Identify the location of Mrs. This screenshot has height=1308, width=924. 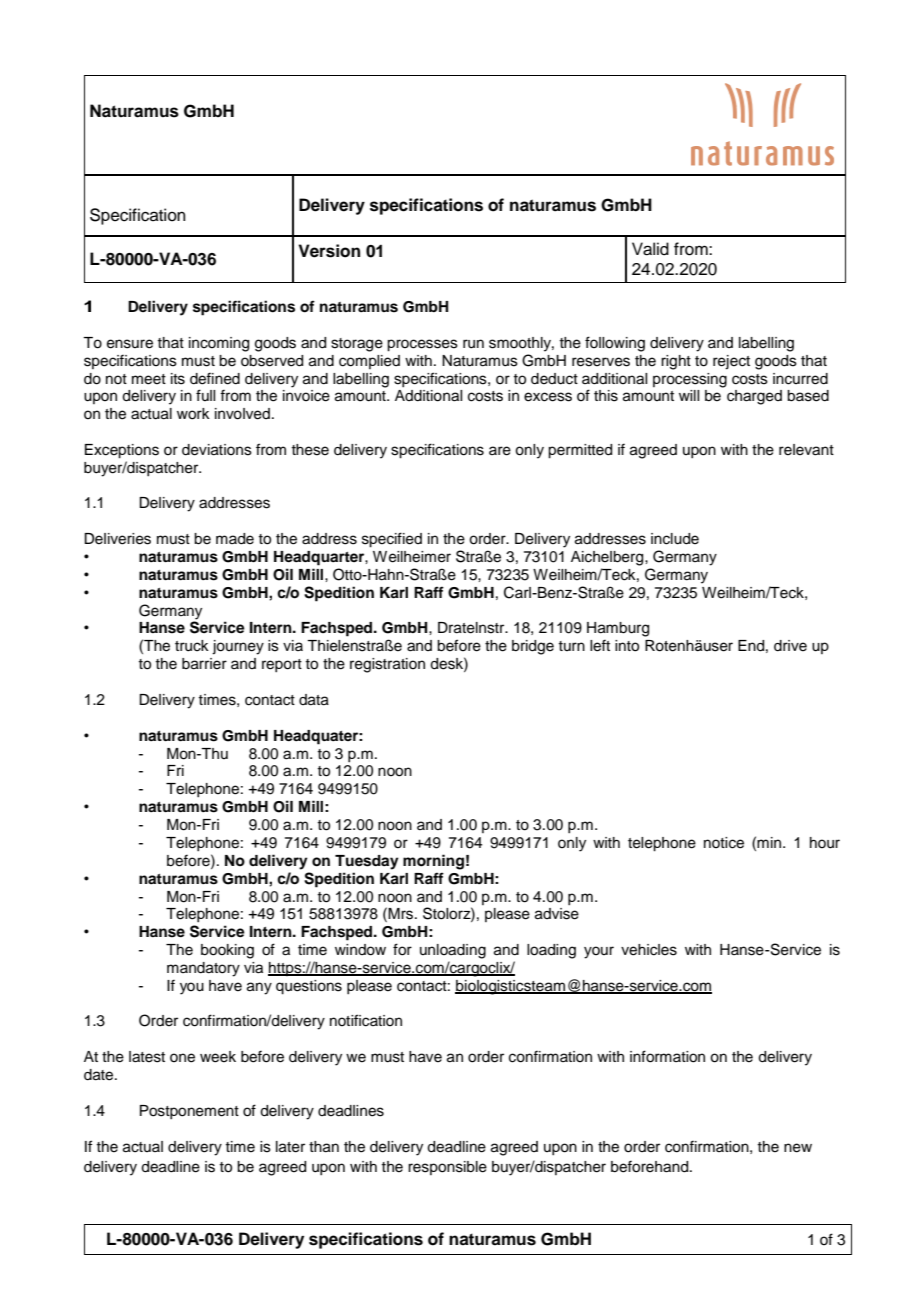
(402, 914).
